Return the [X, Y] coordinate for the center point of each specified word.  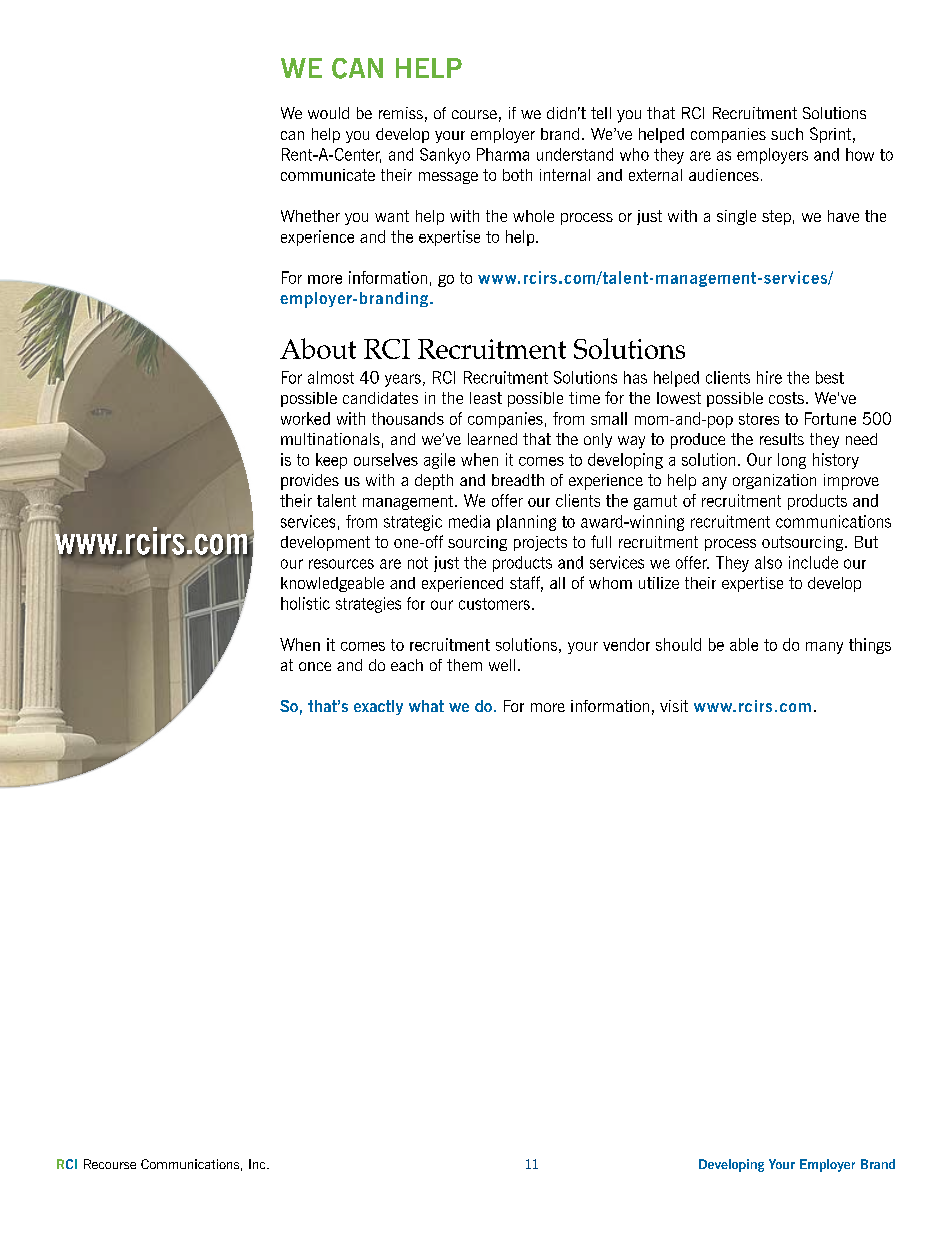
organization [774, 481]
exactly [378, 707]
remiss [401, 113]
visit [674, 706]
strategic [413, 523]
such [787, 134]
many [824, 648]
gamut [655, 502]
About [318, 348]
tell [601, 113]
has [635, 377]
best [830, 377]
